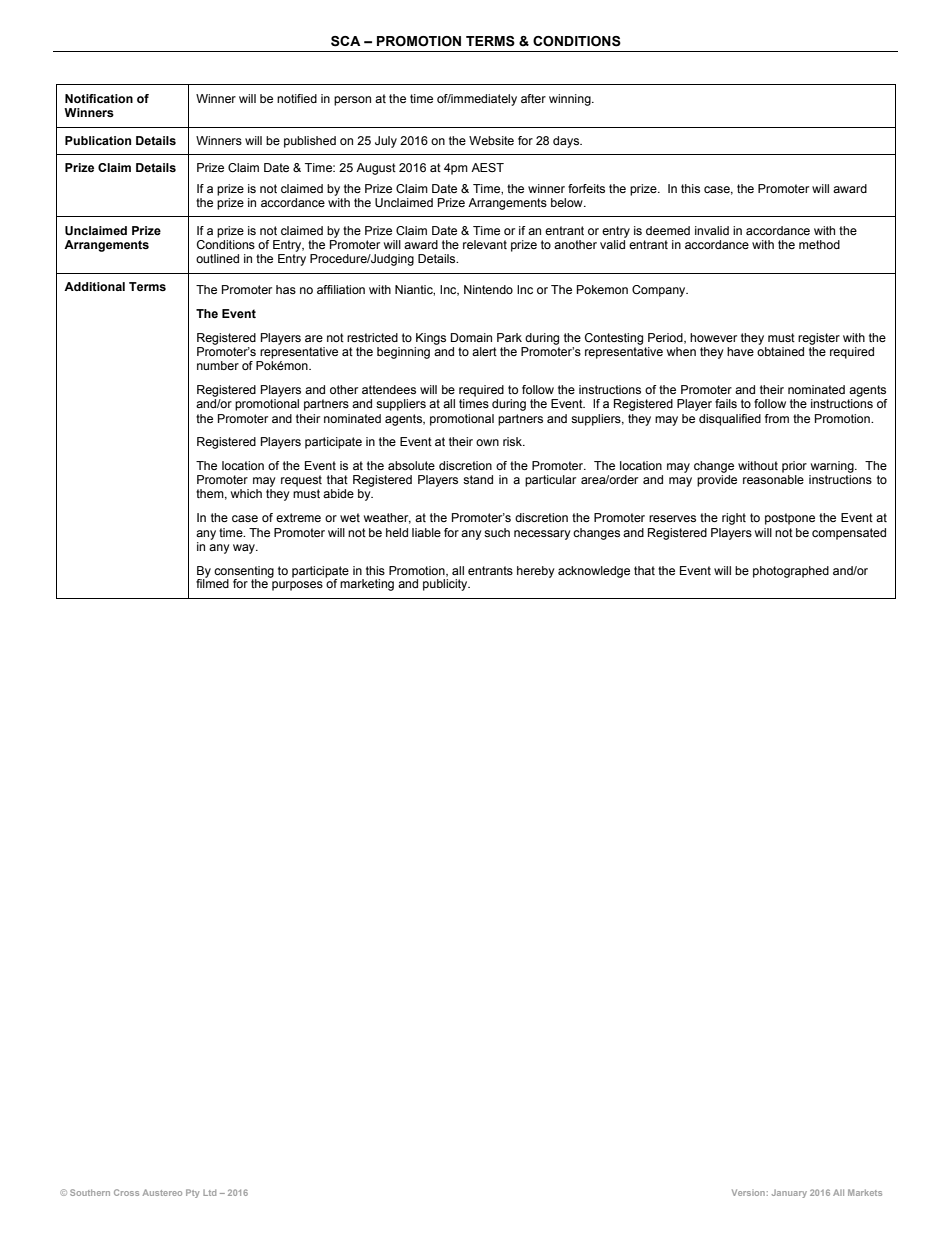  I want to click on Ltd, so click(209, 1192).
